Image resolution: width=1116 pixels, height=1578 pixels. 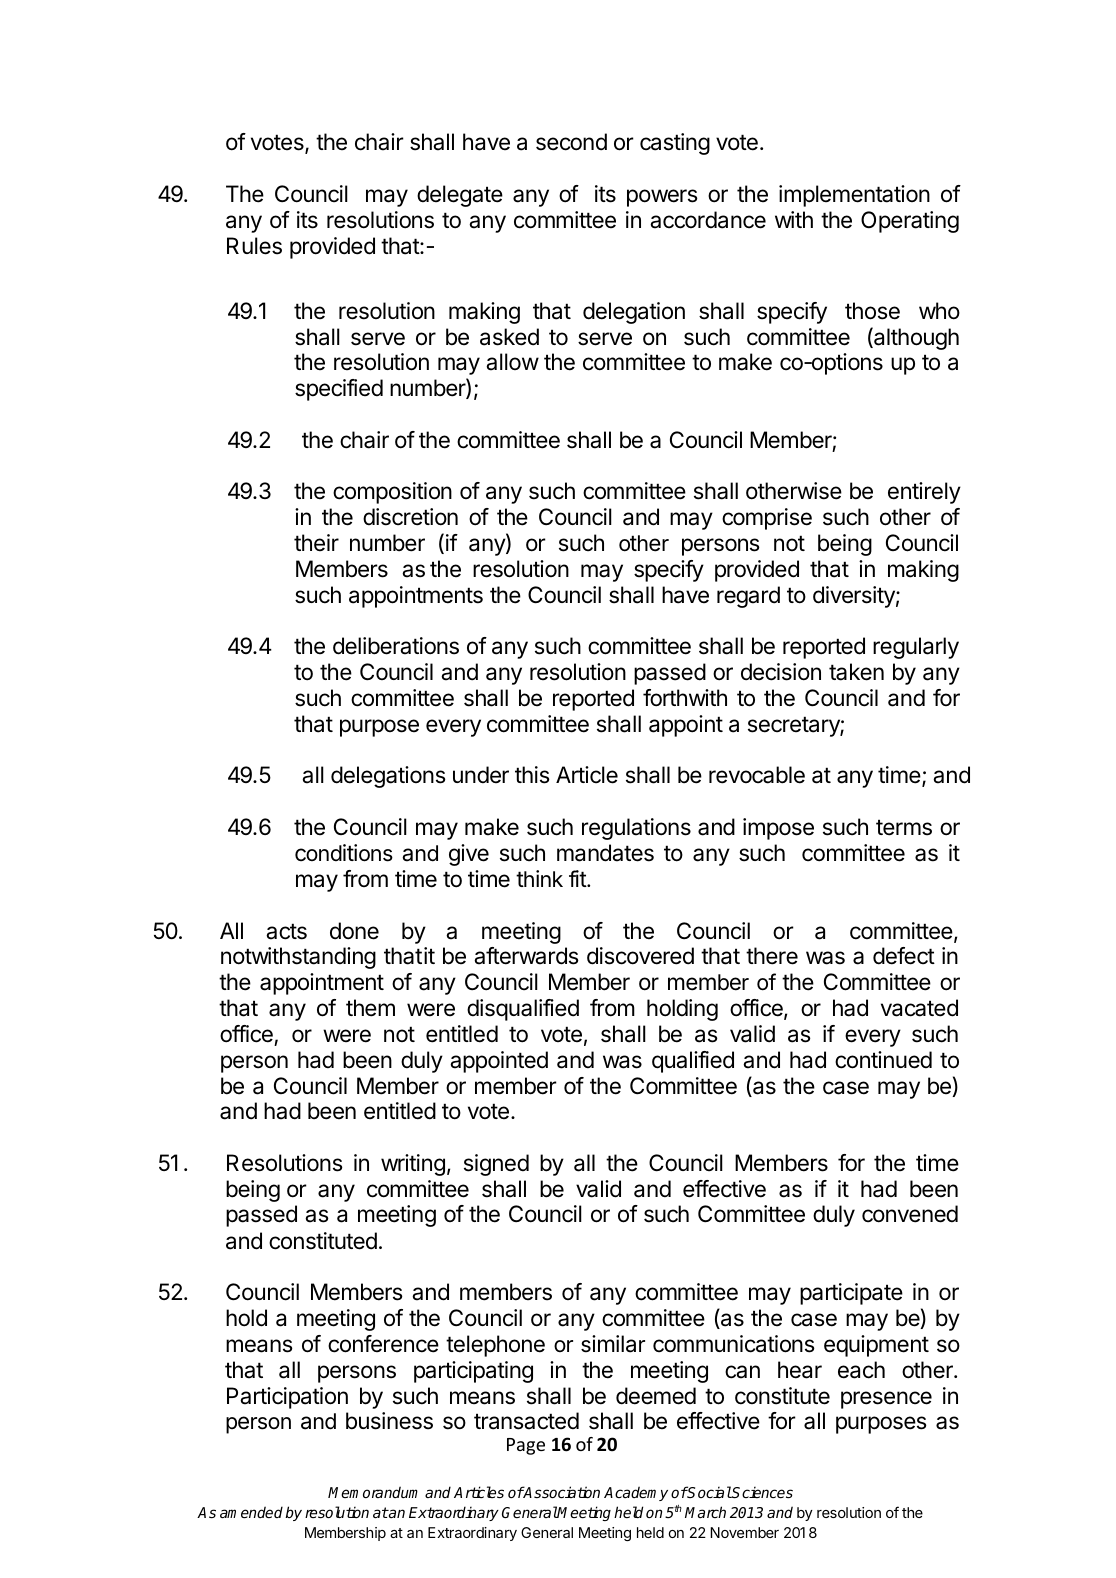 I want to click on implementation, so click(x=854, y=196).
